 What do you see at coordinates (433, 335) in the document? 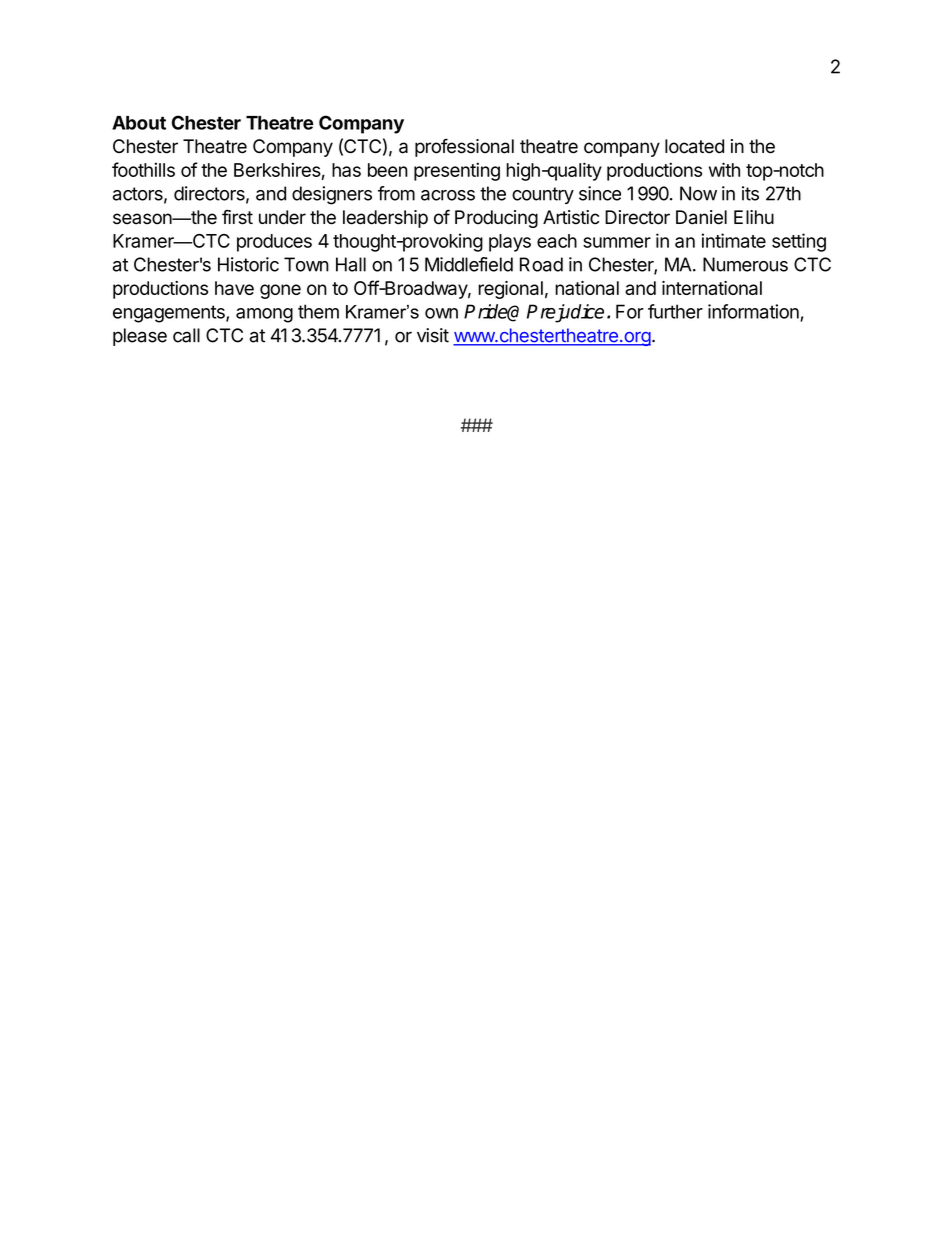
I see `visit` at bounding box center [433, 335].
